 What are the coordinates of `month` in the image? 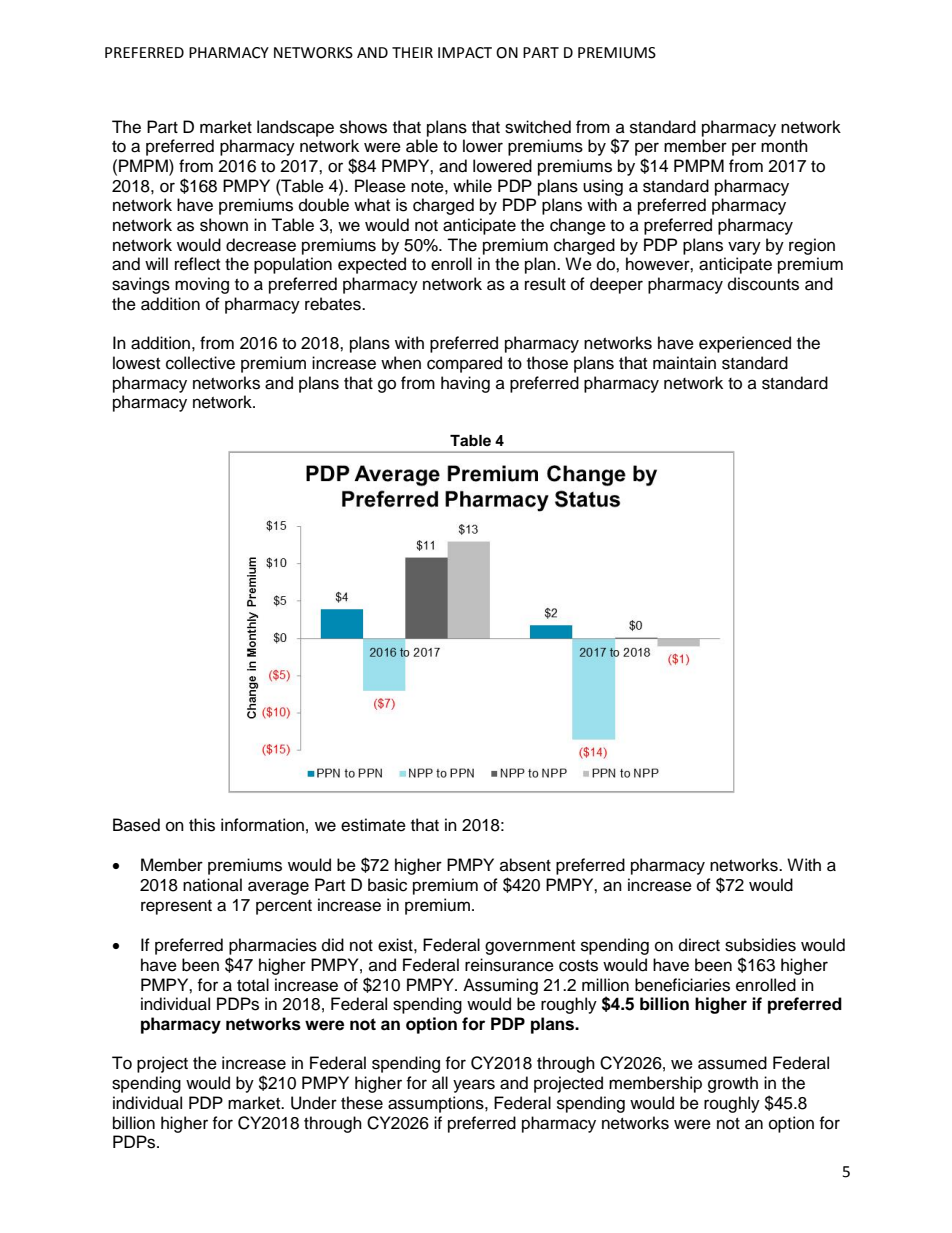 It's located at (784, 146).
